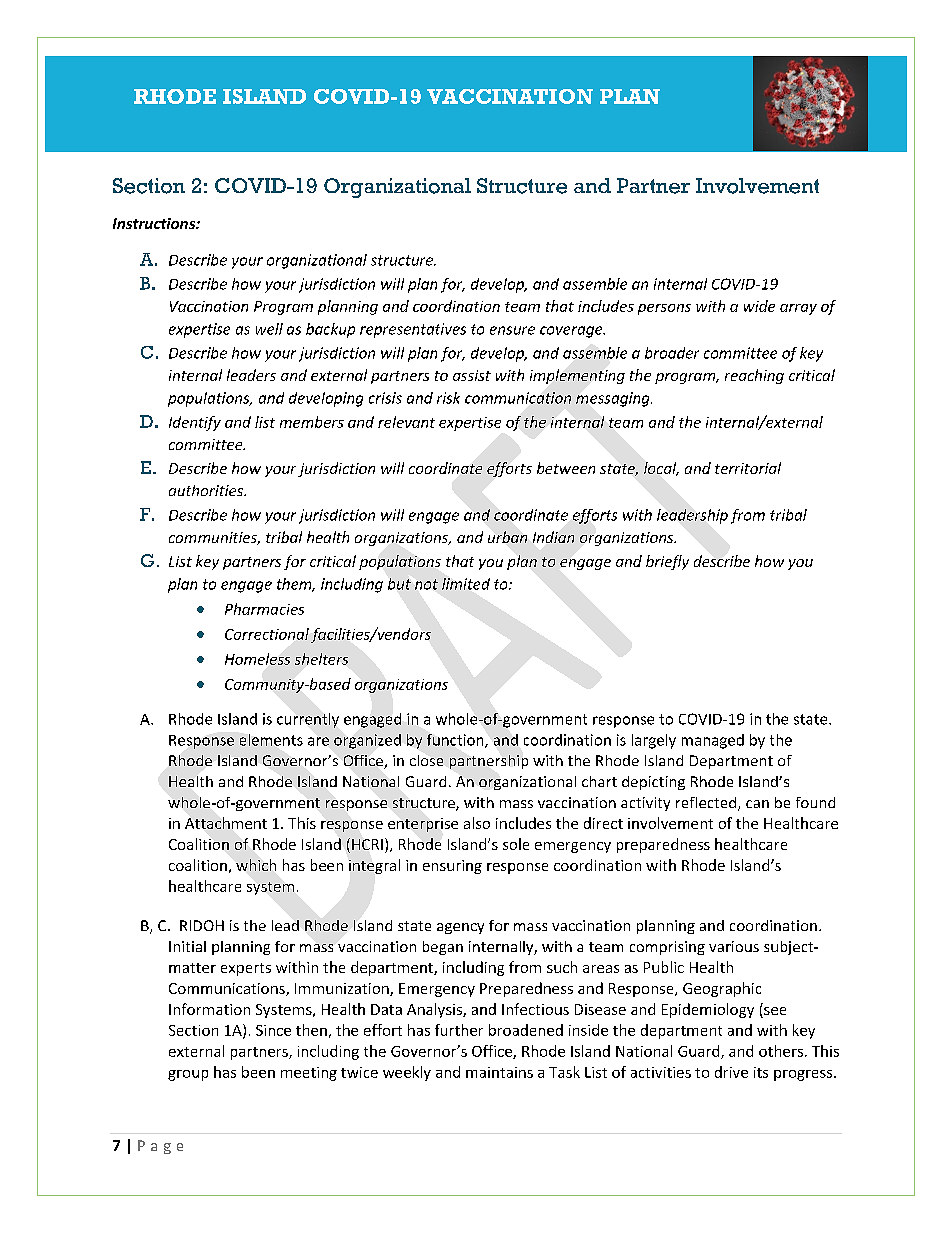 The width and height of the image is (952, 1233). Describe the element at coordinates (507, 537) in the image. I see `urban` at that location.
